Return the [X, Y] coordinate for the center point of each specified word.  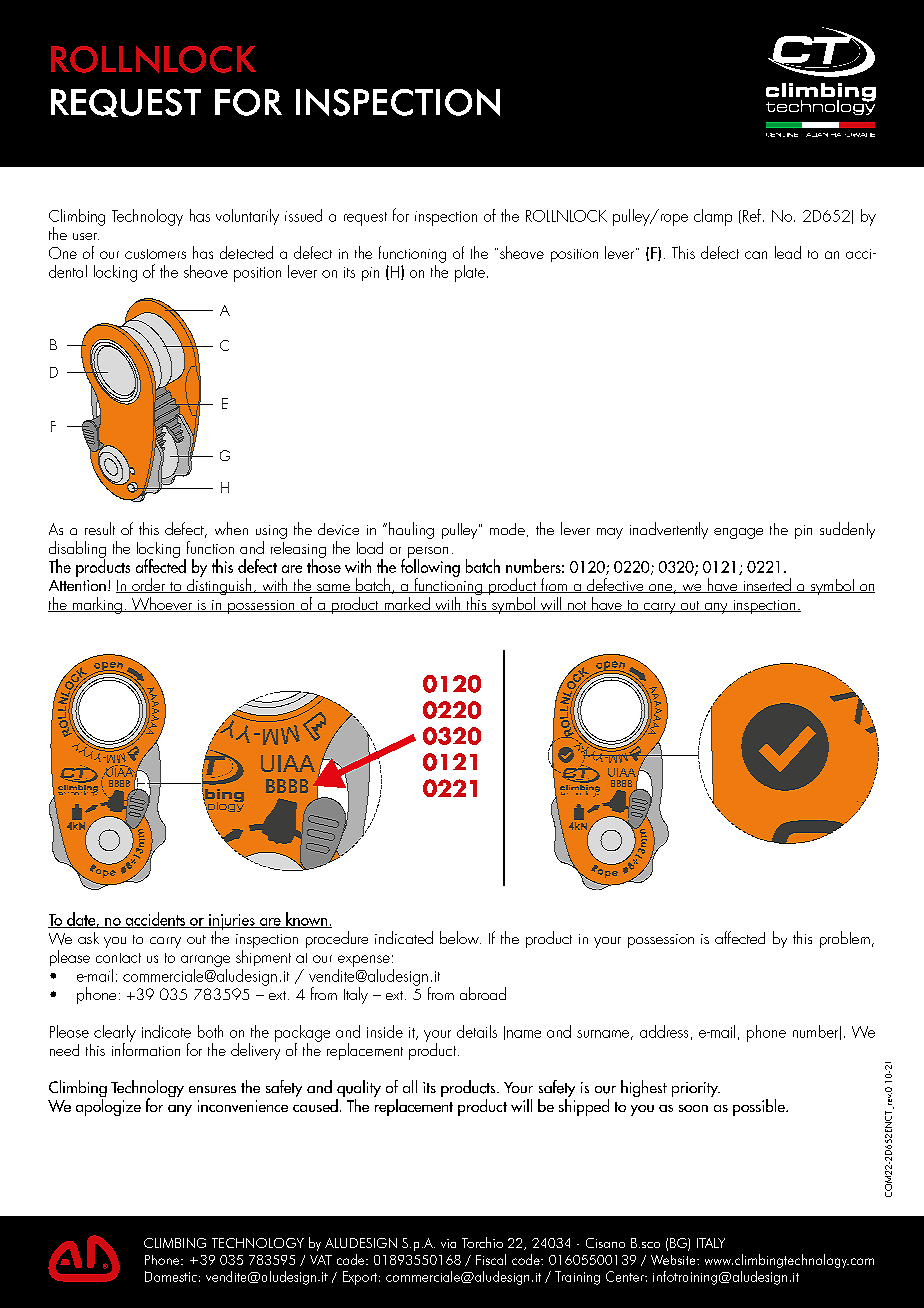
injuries [232, 923]
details [477, 1031]
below [460, 937]
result [100, 528]
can [756, 255]
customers [155, 254]
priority [696, 1089]
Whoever [162, 604]
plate [470, 273]
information [146, 1048]
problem [845, 939]
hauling [411, 530]
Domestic [171, 1276]
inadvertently [669, 530]
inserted [767, 585]
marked [407, 604]
